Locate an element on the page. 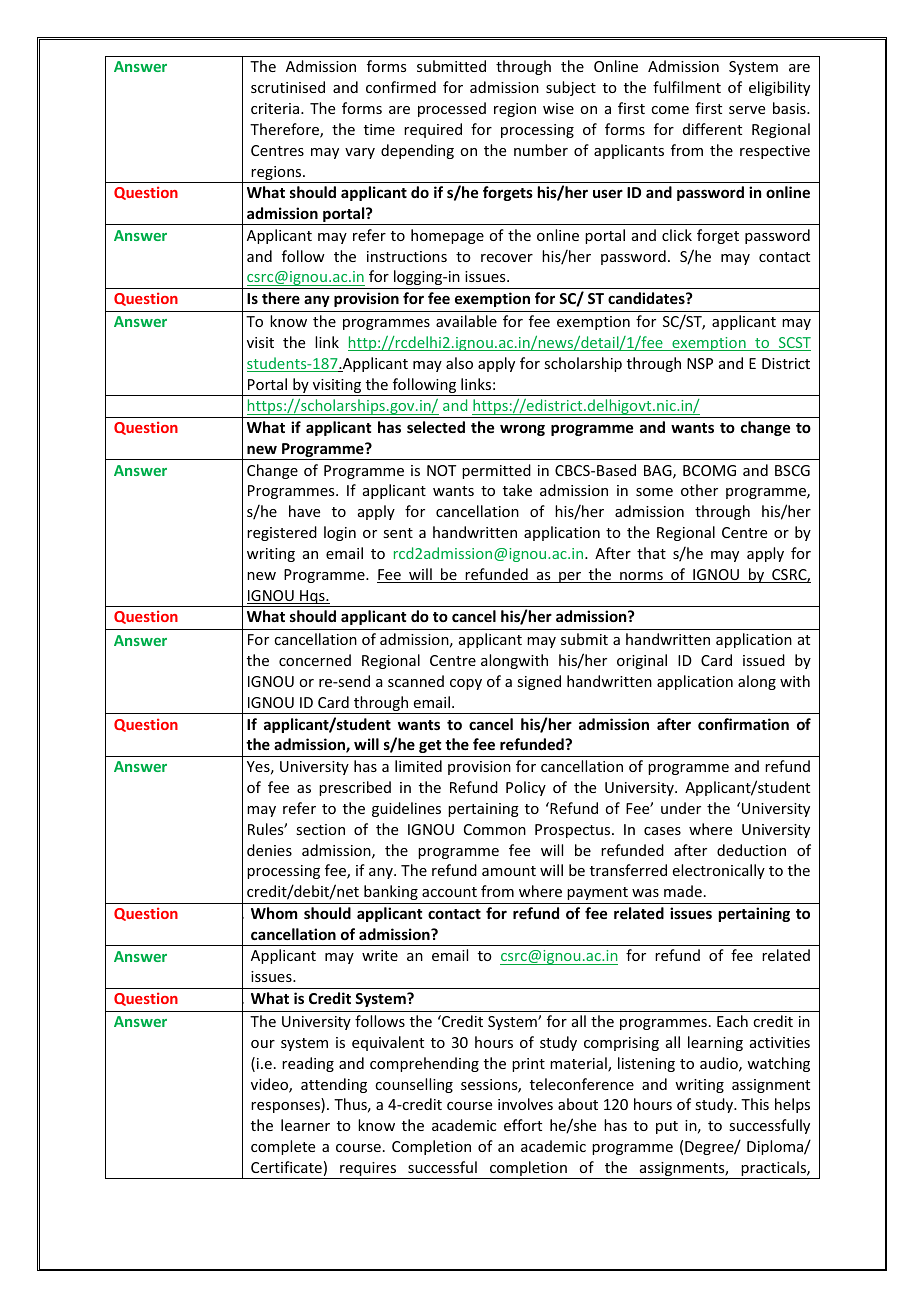 This page has width=924, height=1308. wrong is located at coordinates (522, 430).
